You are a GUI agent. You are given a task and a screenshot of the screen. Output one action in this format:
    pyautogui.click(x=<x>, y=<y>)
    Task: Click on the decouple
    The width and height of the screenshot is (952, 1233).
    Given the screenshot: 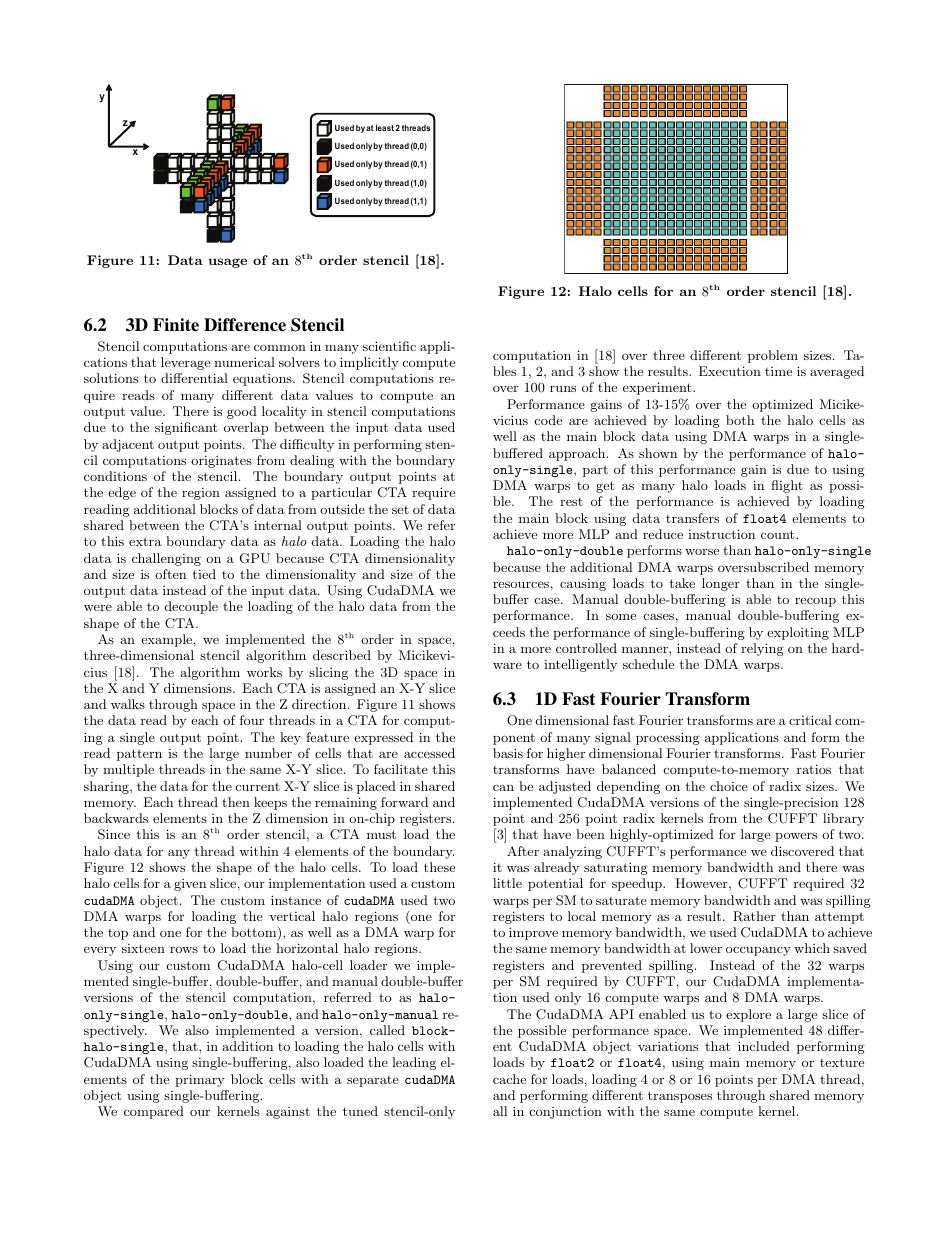 What is the action you would take?
    pyautogui.click(x=191, y=607)
